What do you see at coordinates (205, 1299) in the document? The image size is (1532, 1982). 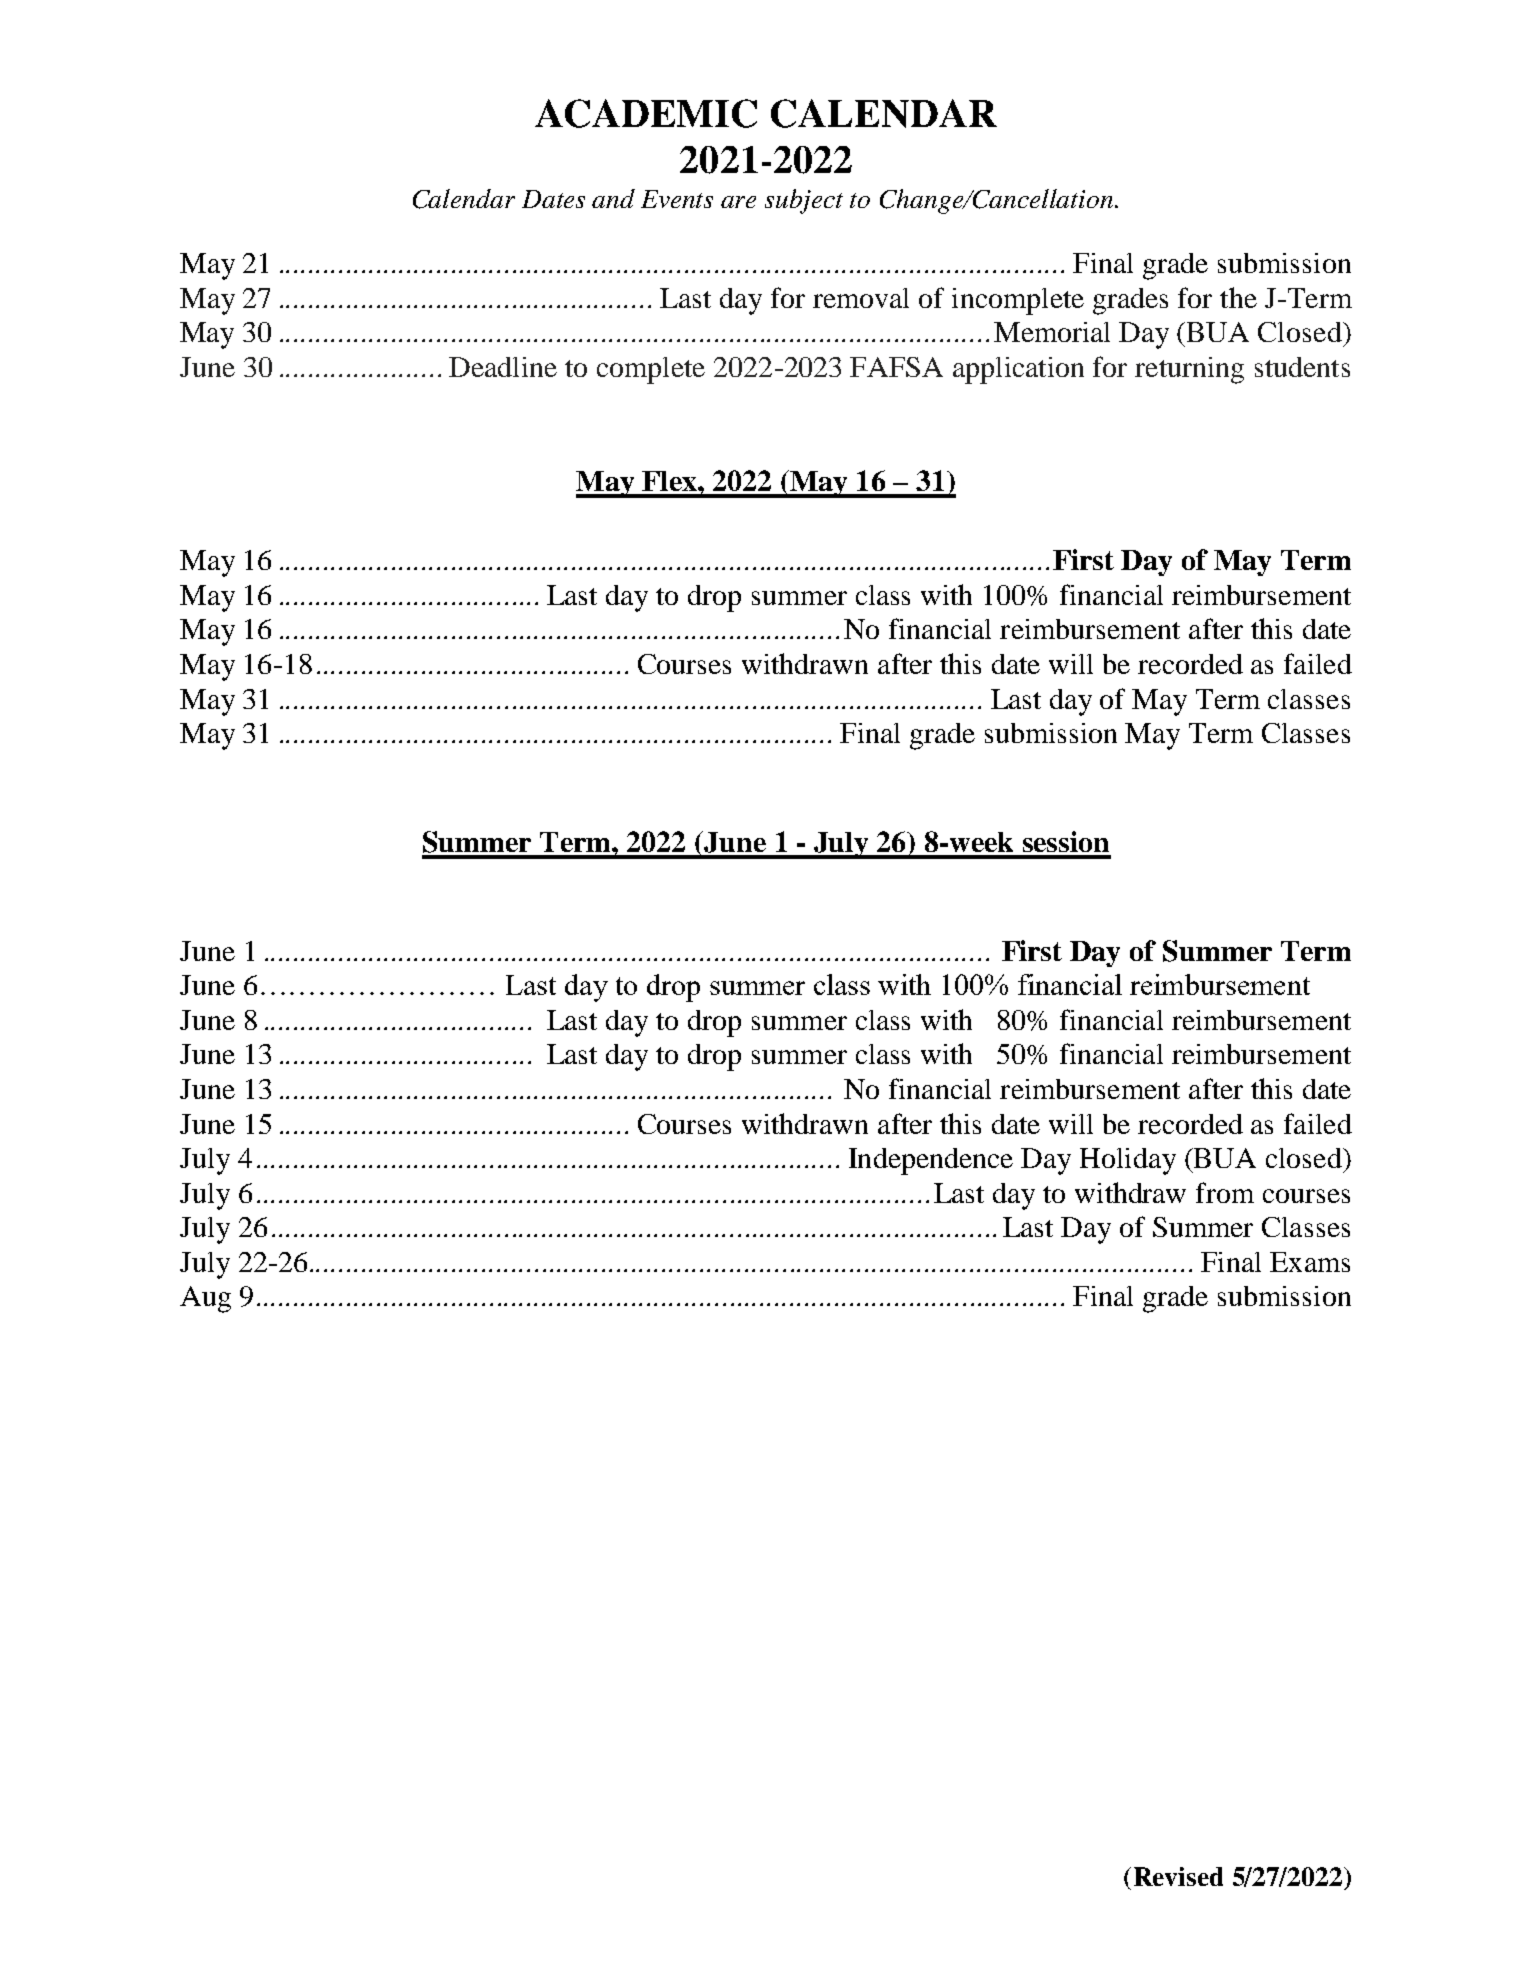 I see `Aug` at bounding box center [205, 1299].
